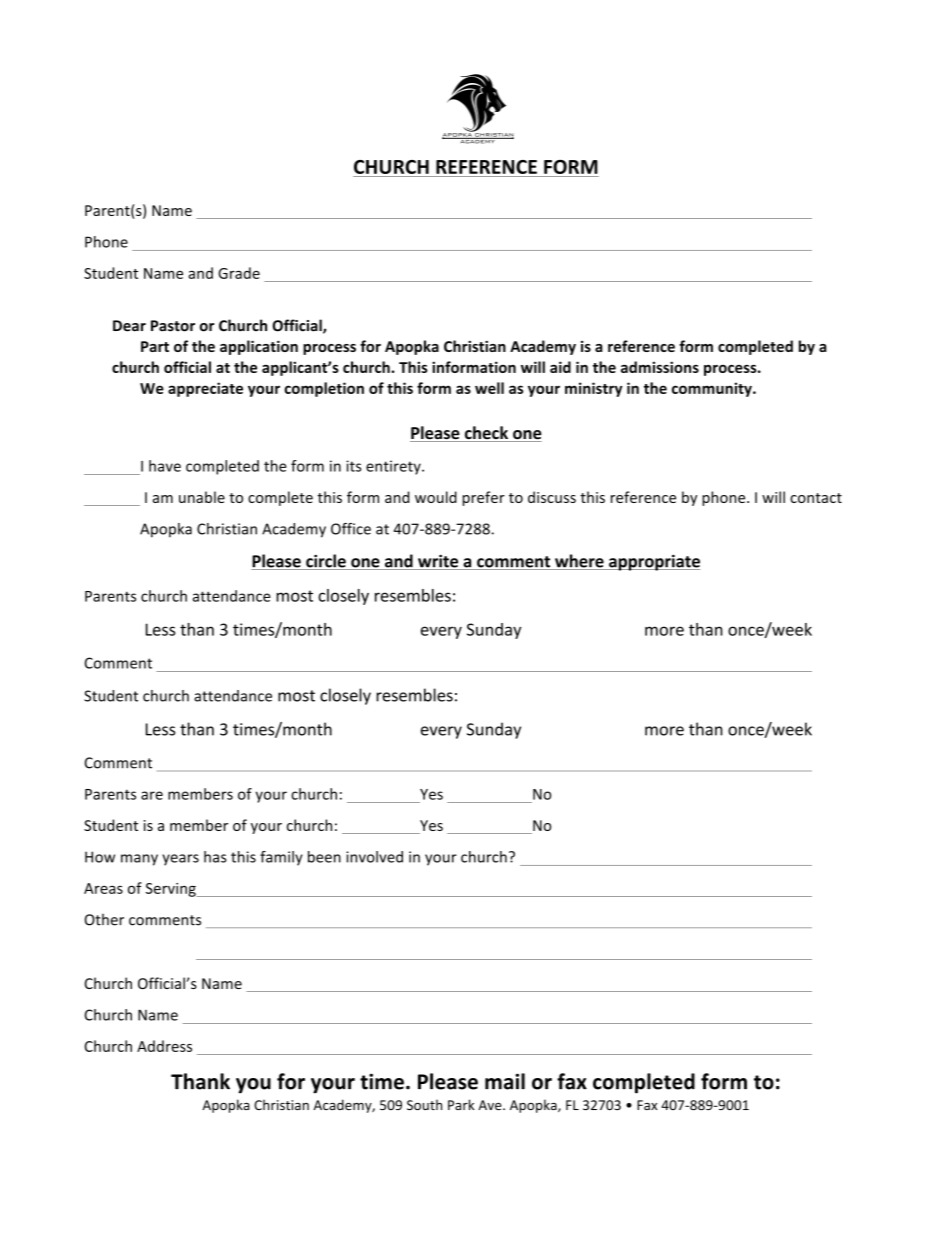 This page has width=952, height=1233. Describe the element at coordinates (326, 562) in the page. I see `circle` at that location.
